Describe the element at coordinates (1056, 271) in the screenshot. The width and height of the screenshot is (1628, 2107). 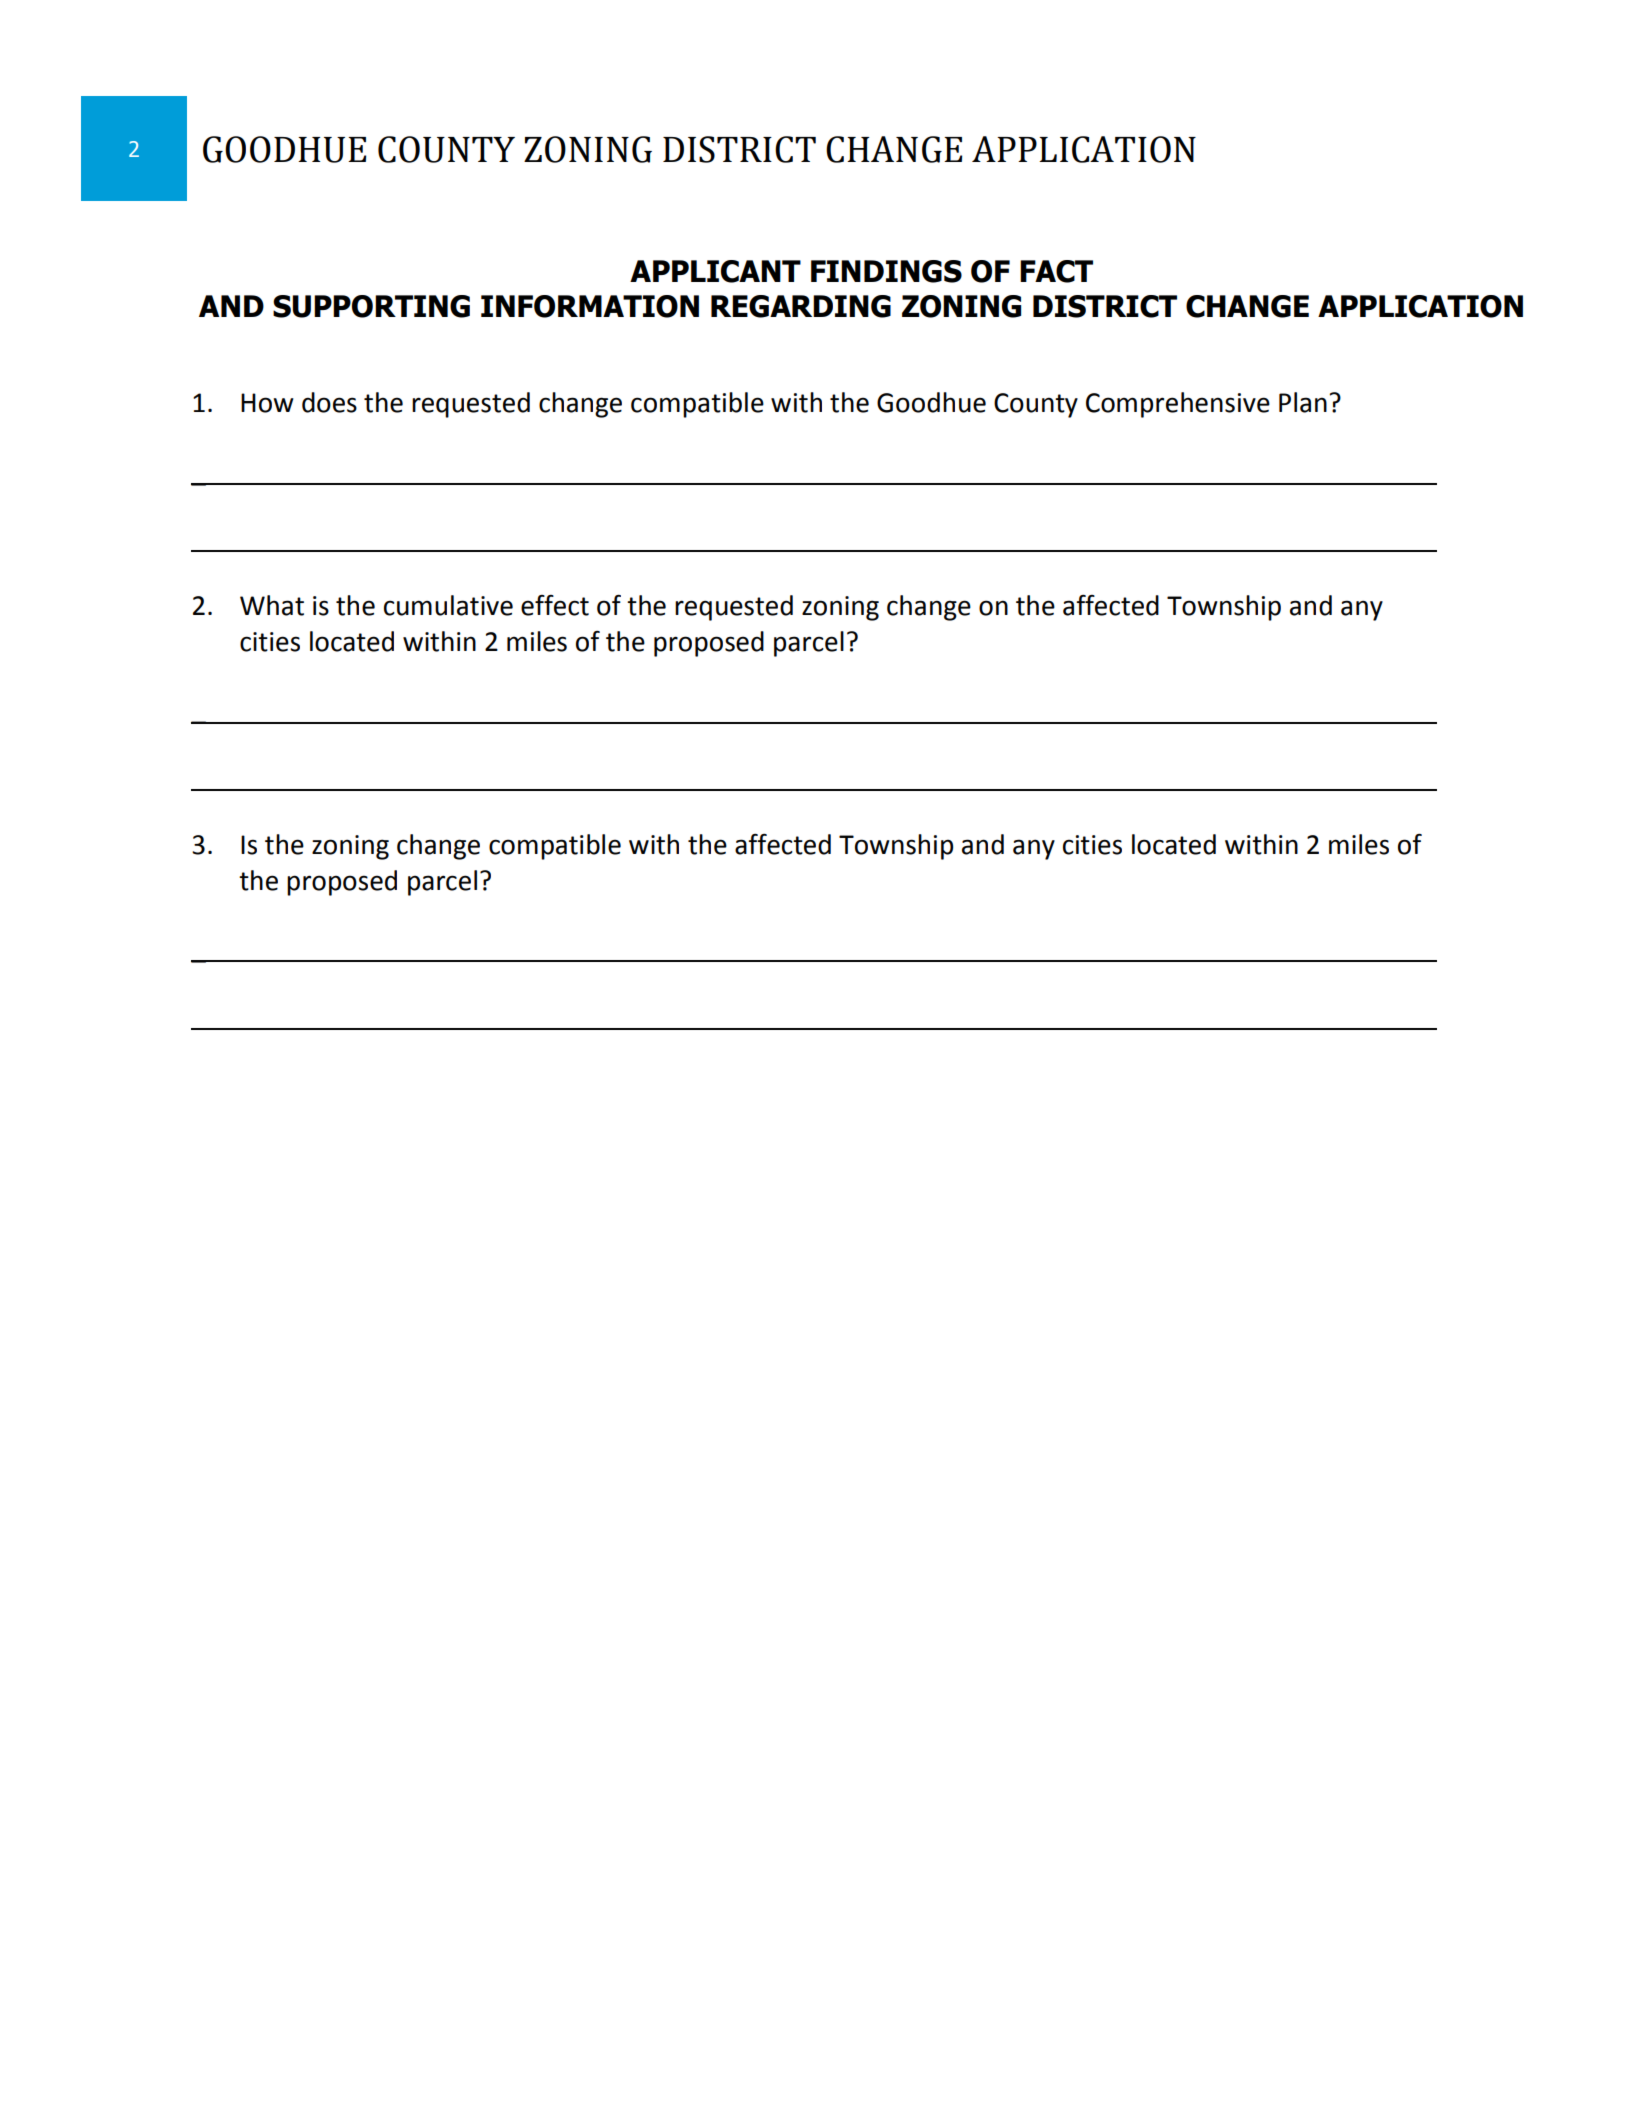
I see `FACT` at that location.
